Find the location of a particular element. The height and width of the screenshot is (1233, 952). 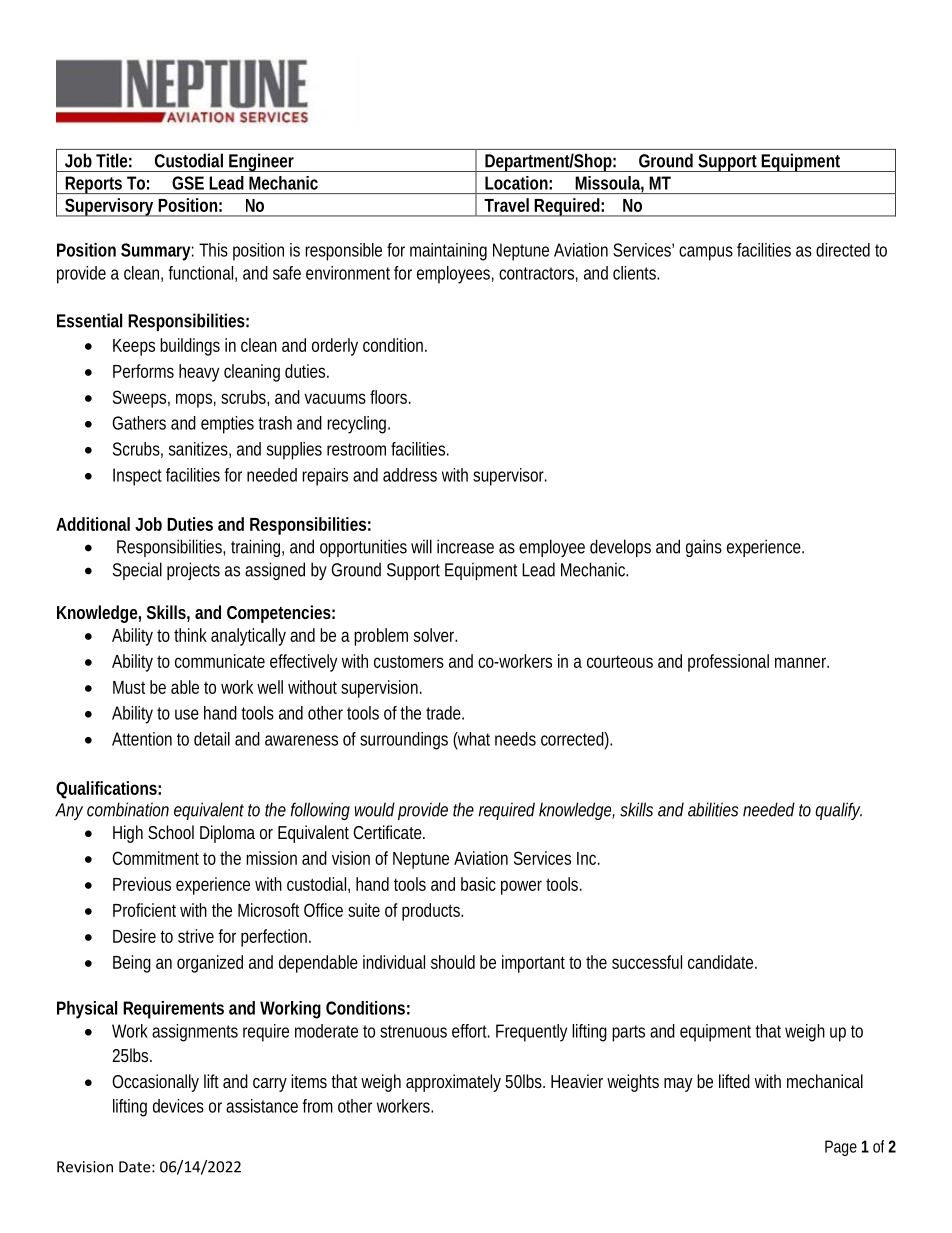

products is located at coordinates (431, 912).
